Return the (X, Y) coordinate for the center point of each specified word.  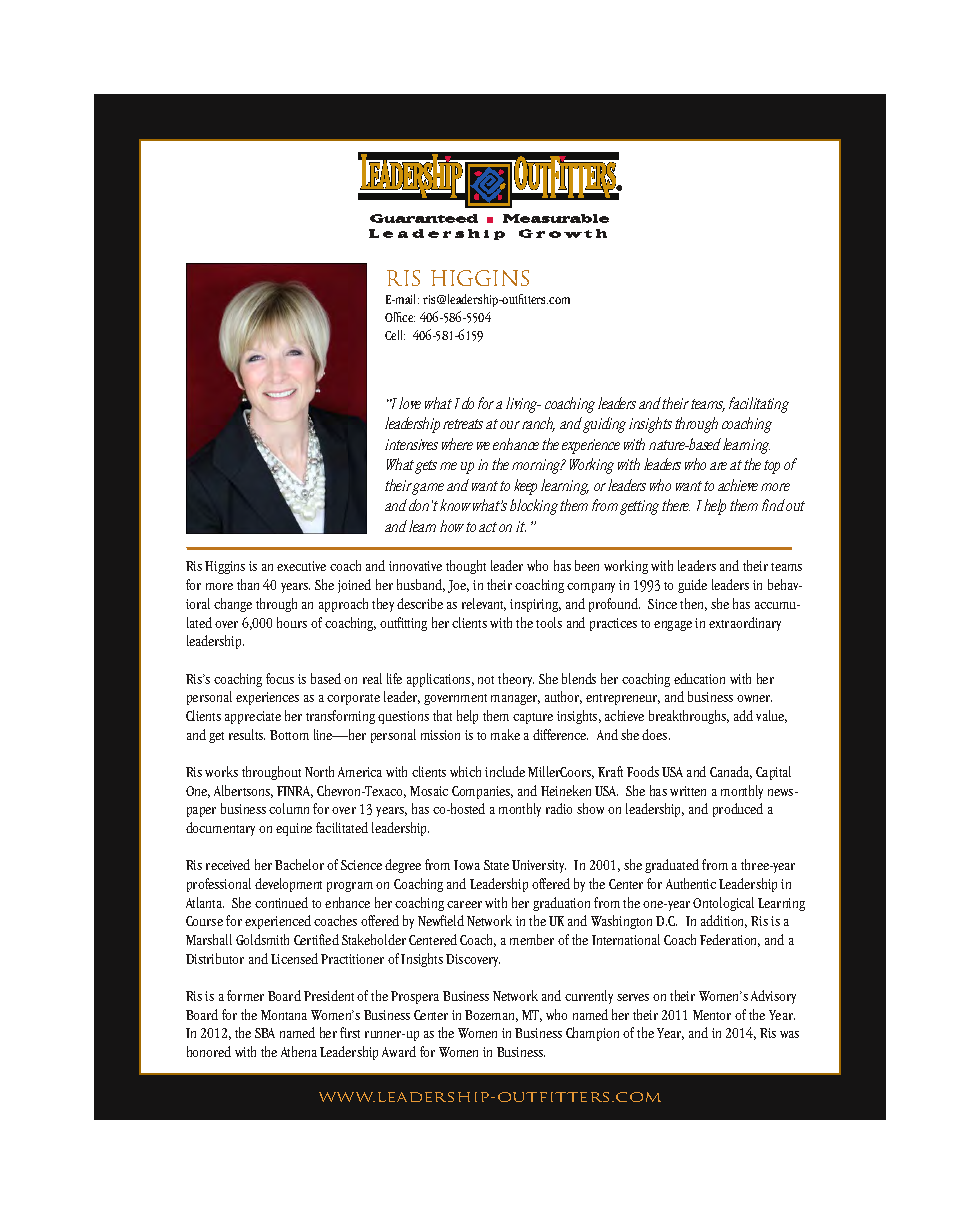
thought (466, 567)
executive (301, 566)
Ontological (723, 904)
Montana (284, 1015)
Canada (731, 772)
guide (692, 586)
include (505, 771)
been (587, 565)
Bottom (289, 735)
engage (673, 626)
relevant (484, 604)
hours (292, 622)
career (464, 904)
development (288, 885)
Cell (395, 335)
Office (400, 317)
